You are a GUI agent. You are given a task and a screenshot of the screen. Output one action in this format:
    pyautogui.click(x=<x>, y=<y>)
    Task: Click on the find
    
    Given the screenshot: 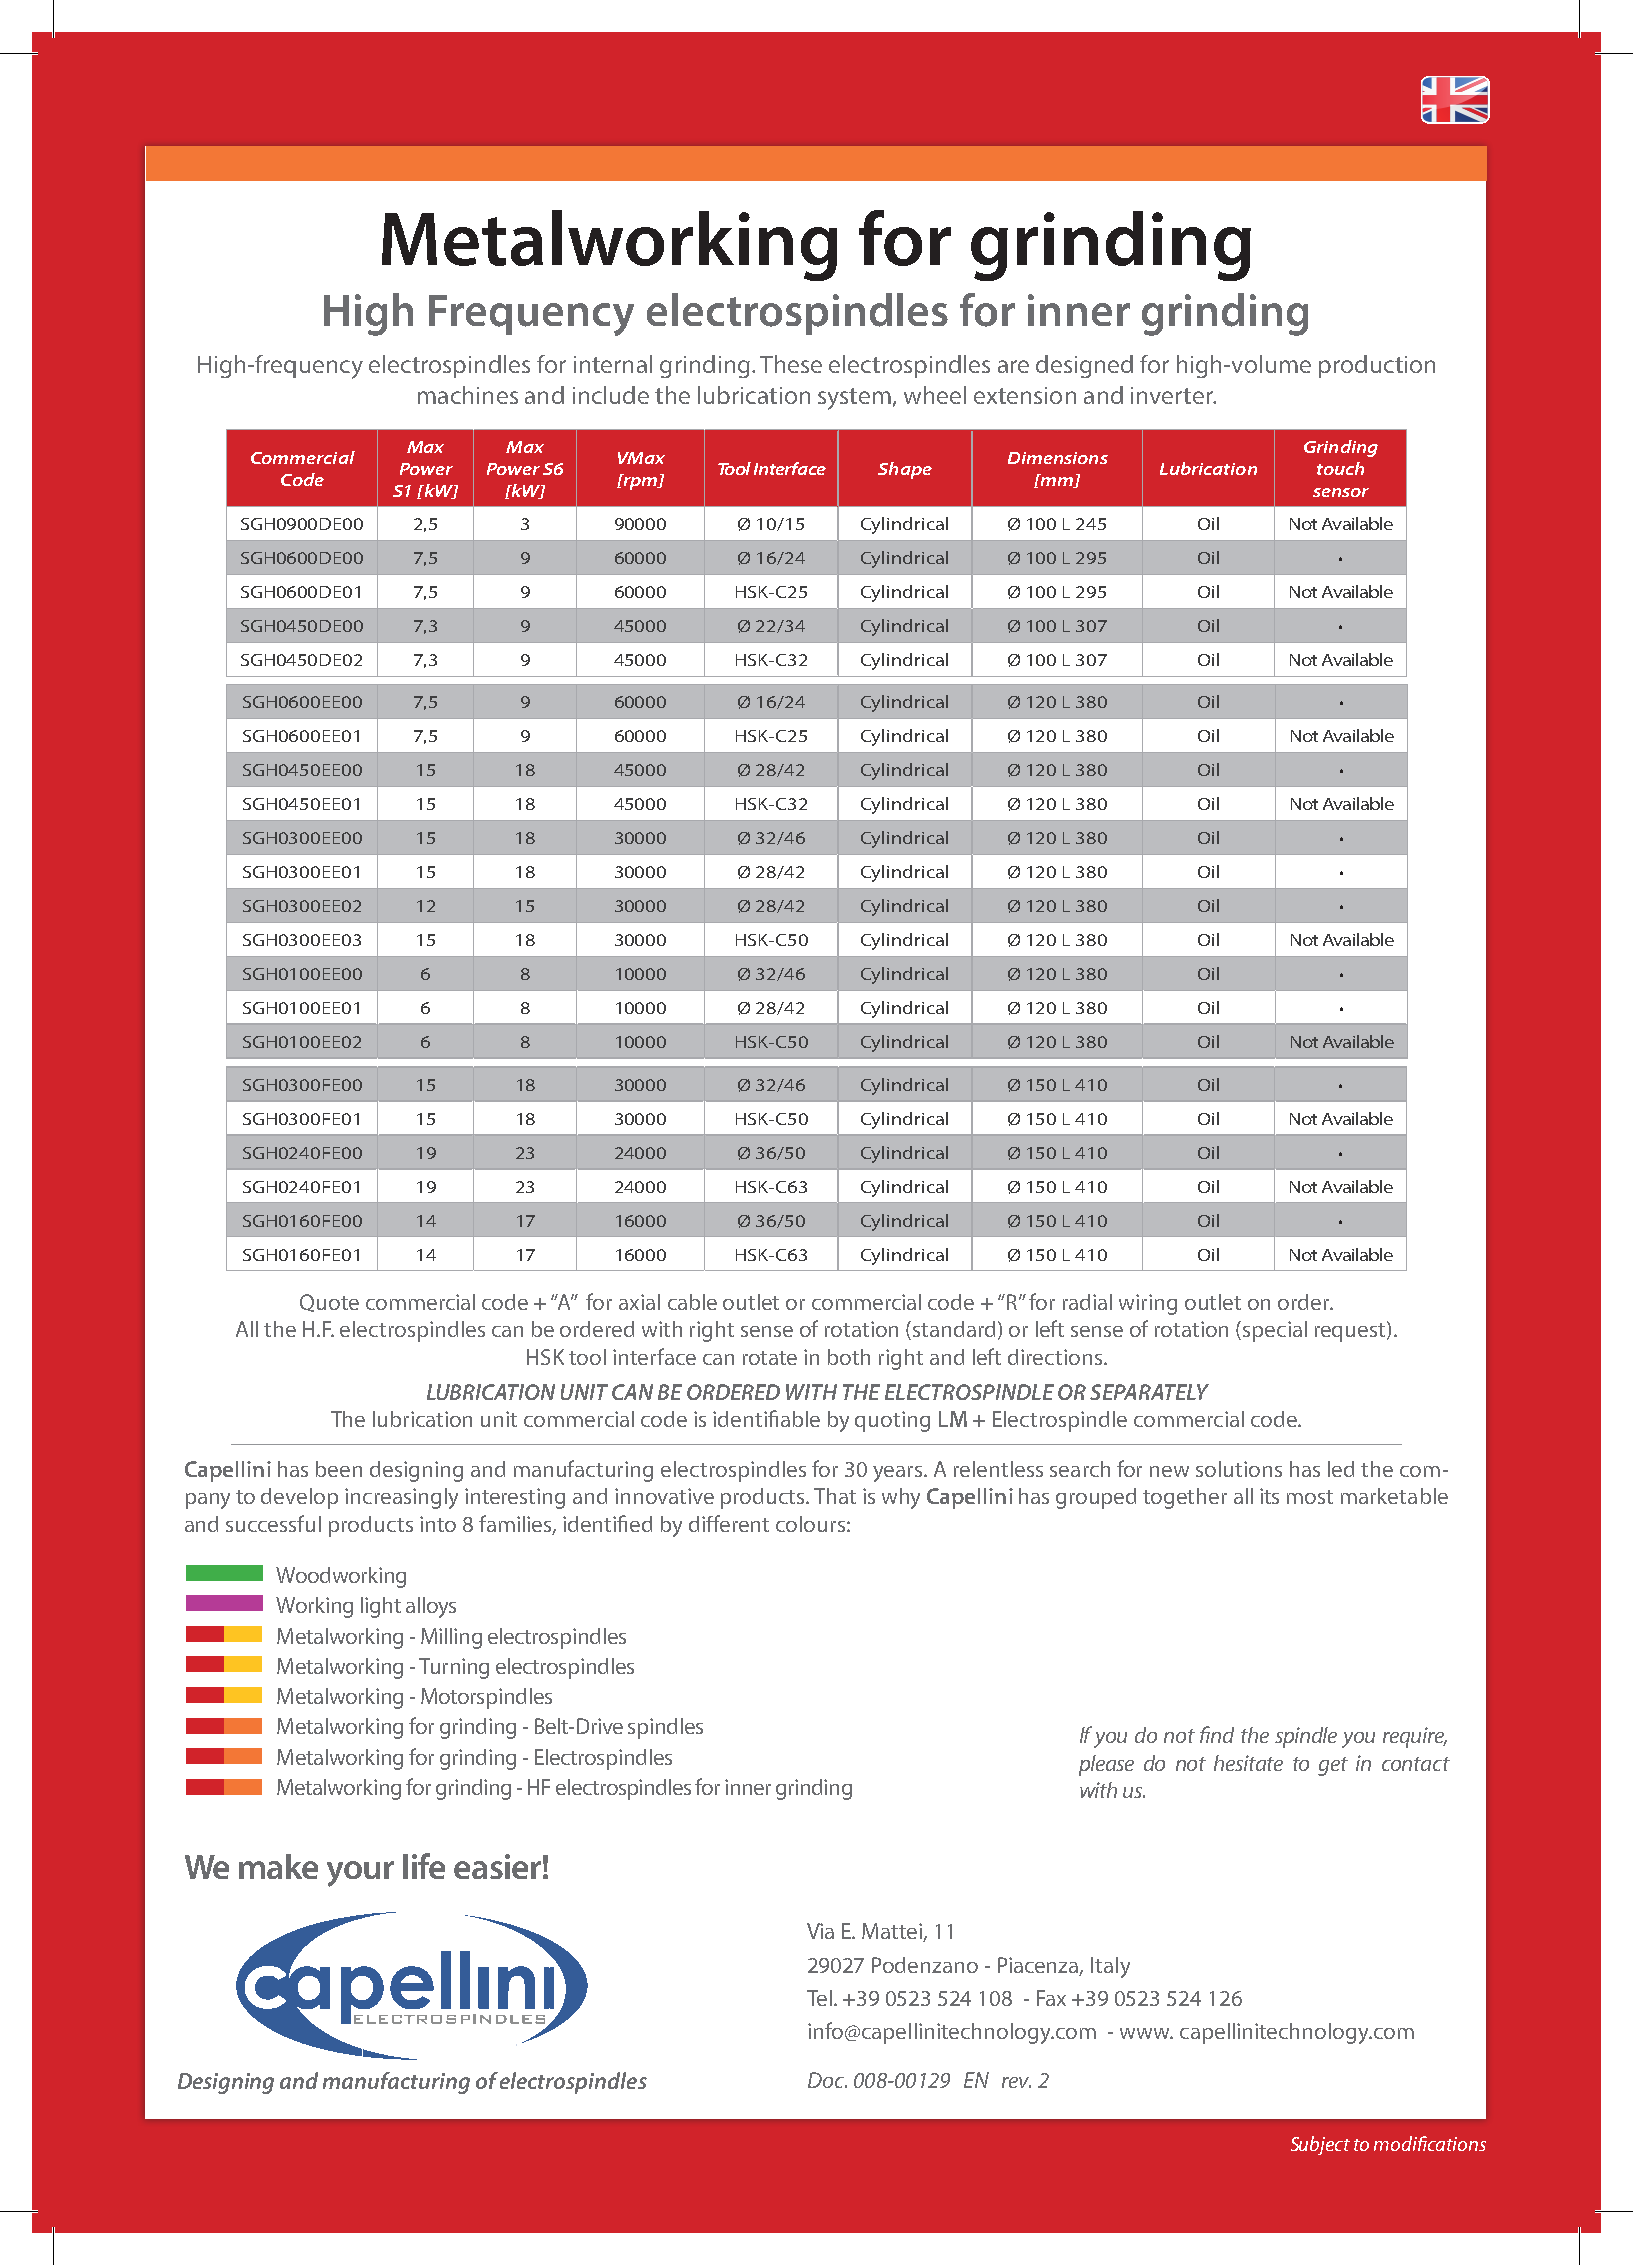 What is the action you would take?
    pyautogui.click(x=1217, y=1734)
